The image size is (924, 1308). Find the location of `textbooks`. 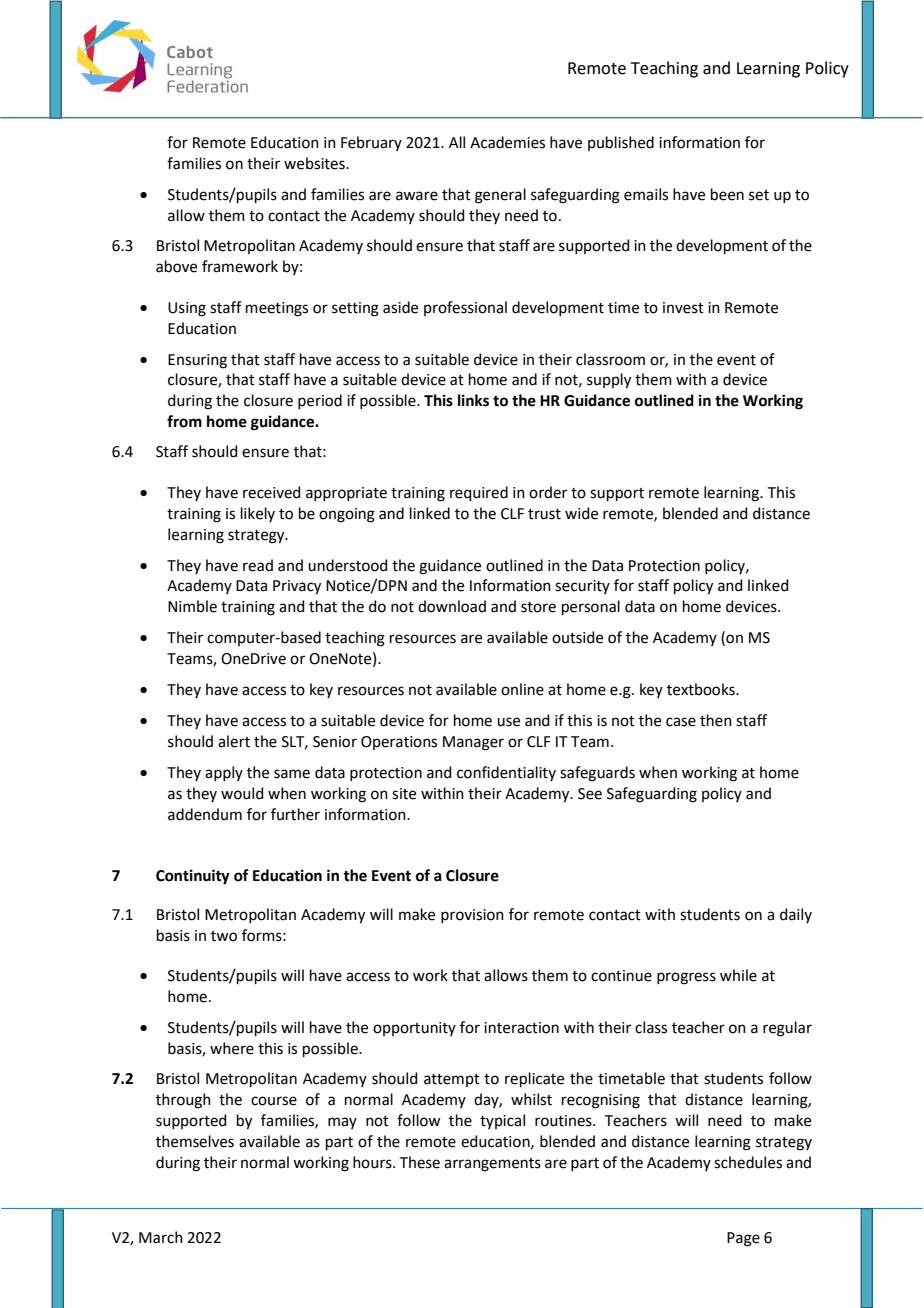

textbooks is located at coordinates (702, 689).
